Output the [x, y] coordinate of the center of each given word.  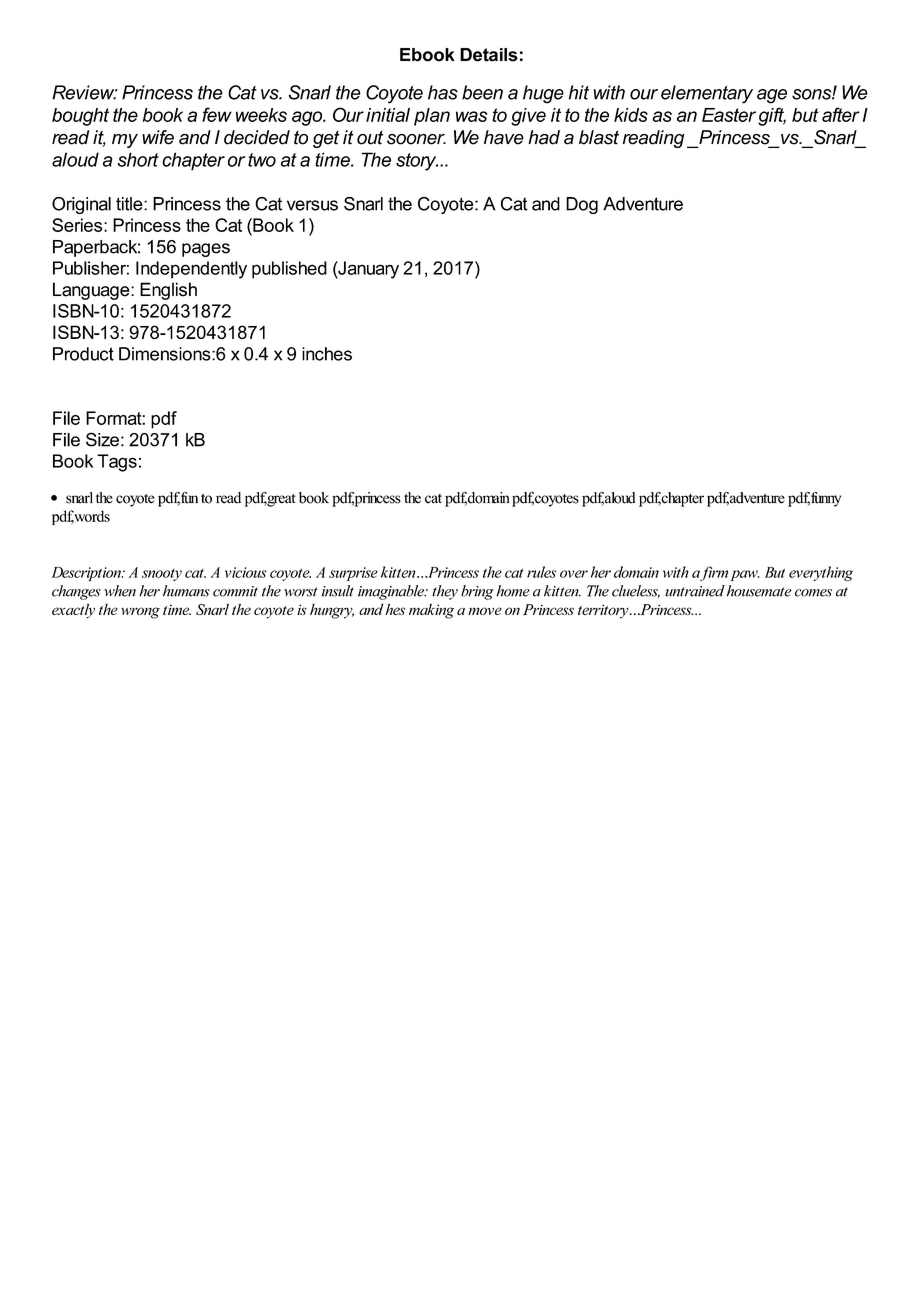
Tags [117, 463]
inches [327, 354]
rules [541, 572]
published [289, 270]
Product [83, 354]
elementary [707, 94]
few [217, 114]
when [120, 591]
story [417, 162]
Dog [582, 205]
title [130, 204]
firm [714, 573]
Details [489, 55]
